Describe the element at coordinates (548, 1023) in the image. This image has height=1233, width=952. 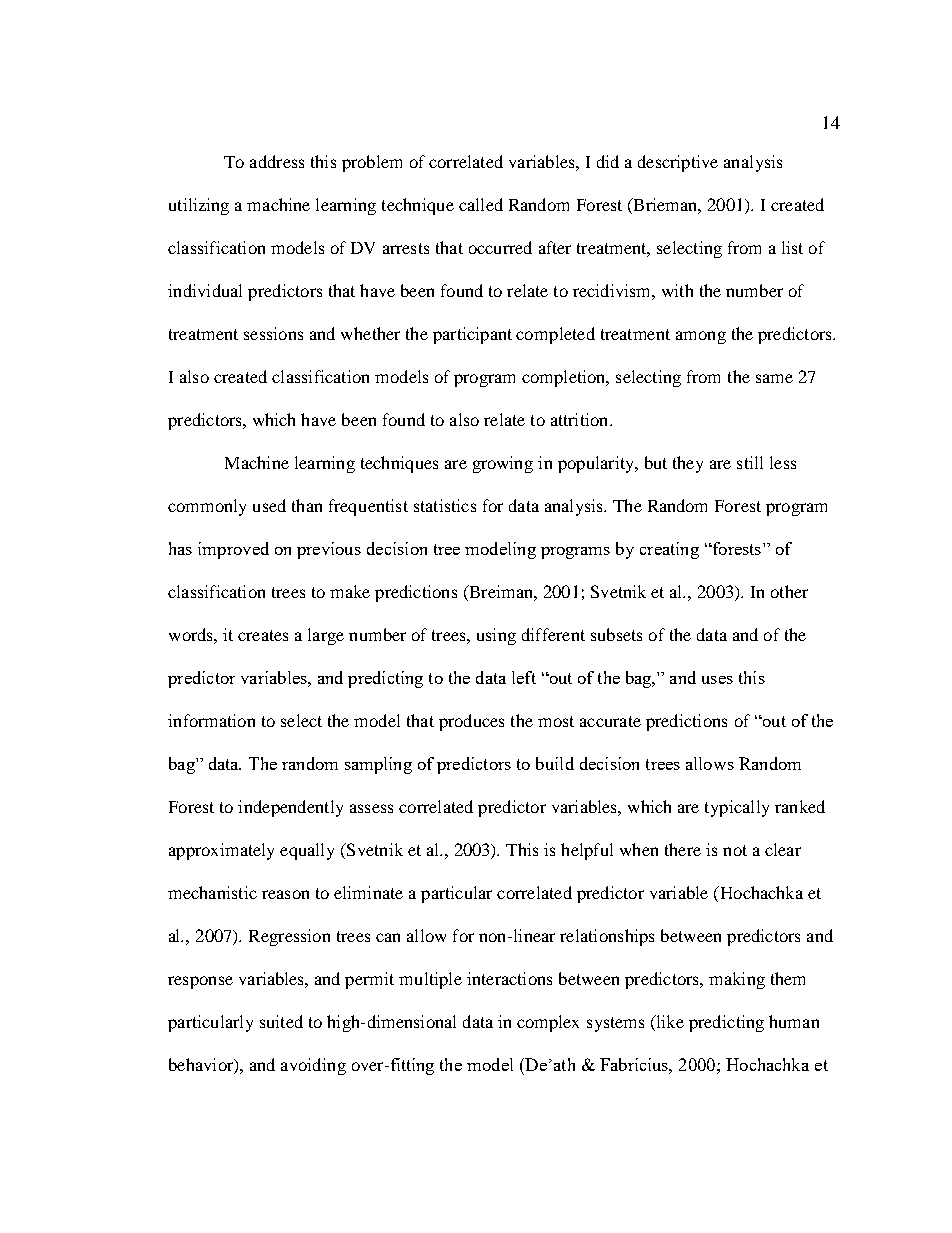
I see `complex` at that location.
